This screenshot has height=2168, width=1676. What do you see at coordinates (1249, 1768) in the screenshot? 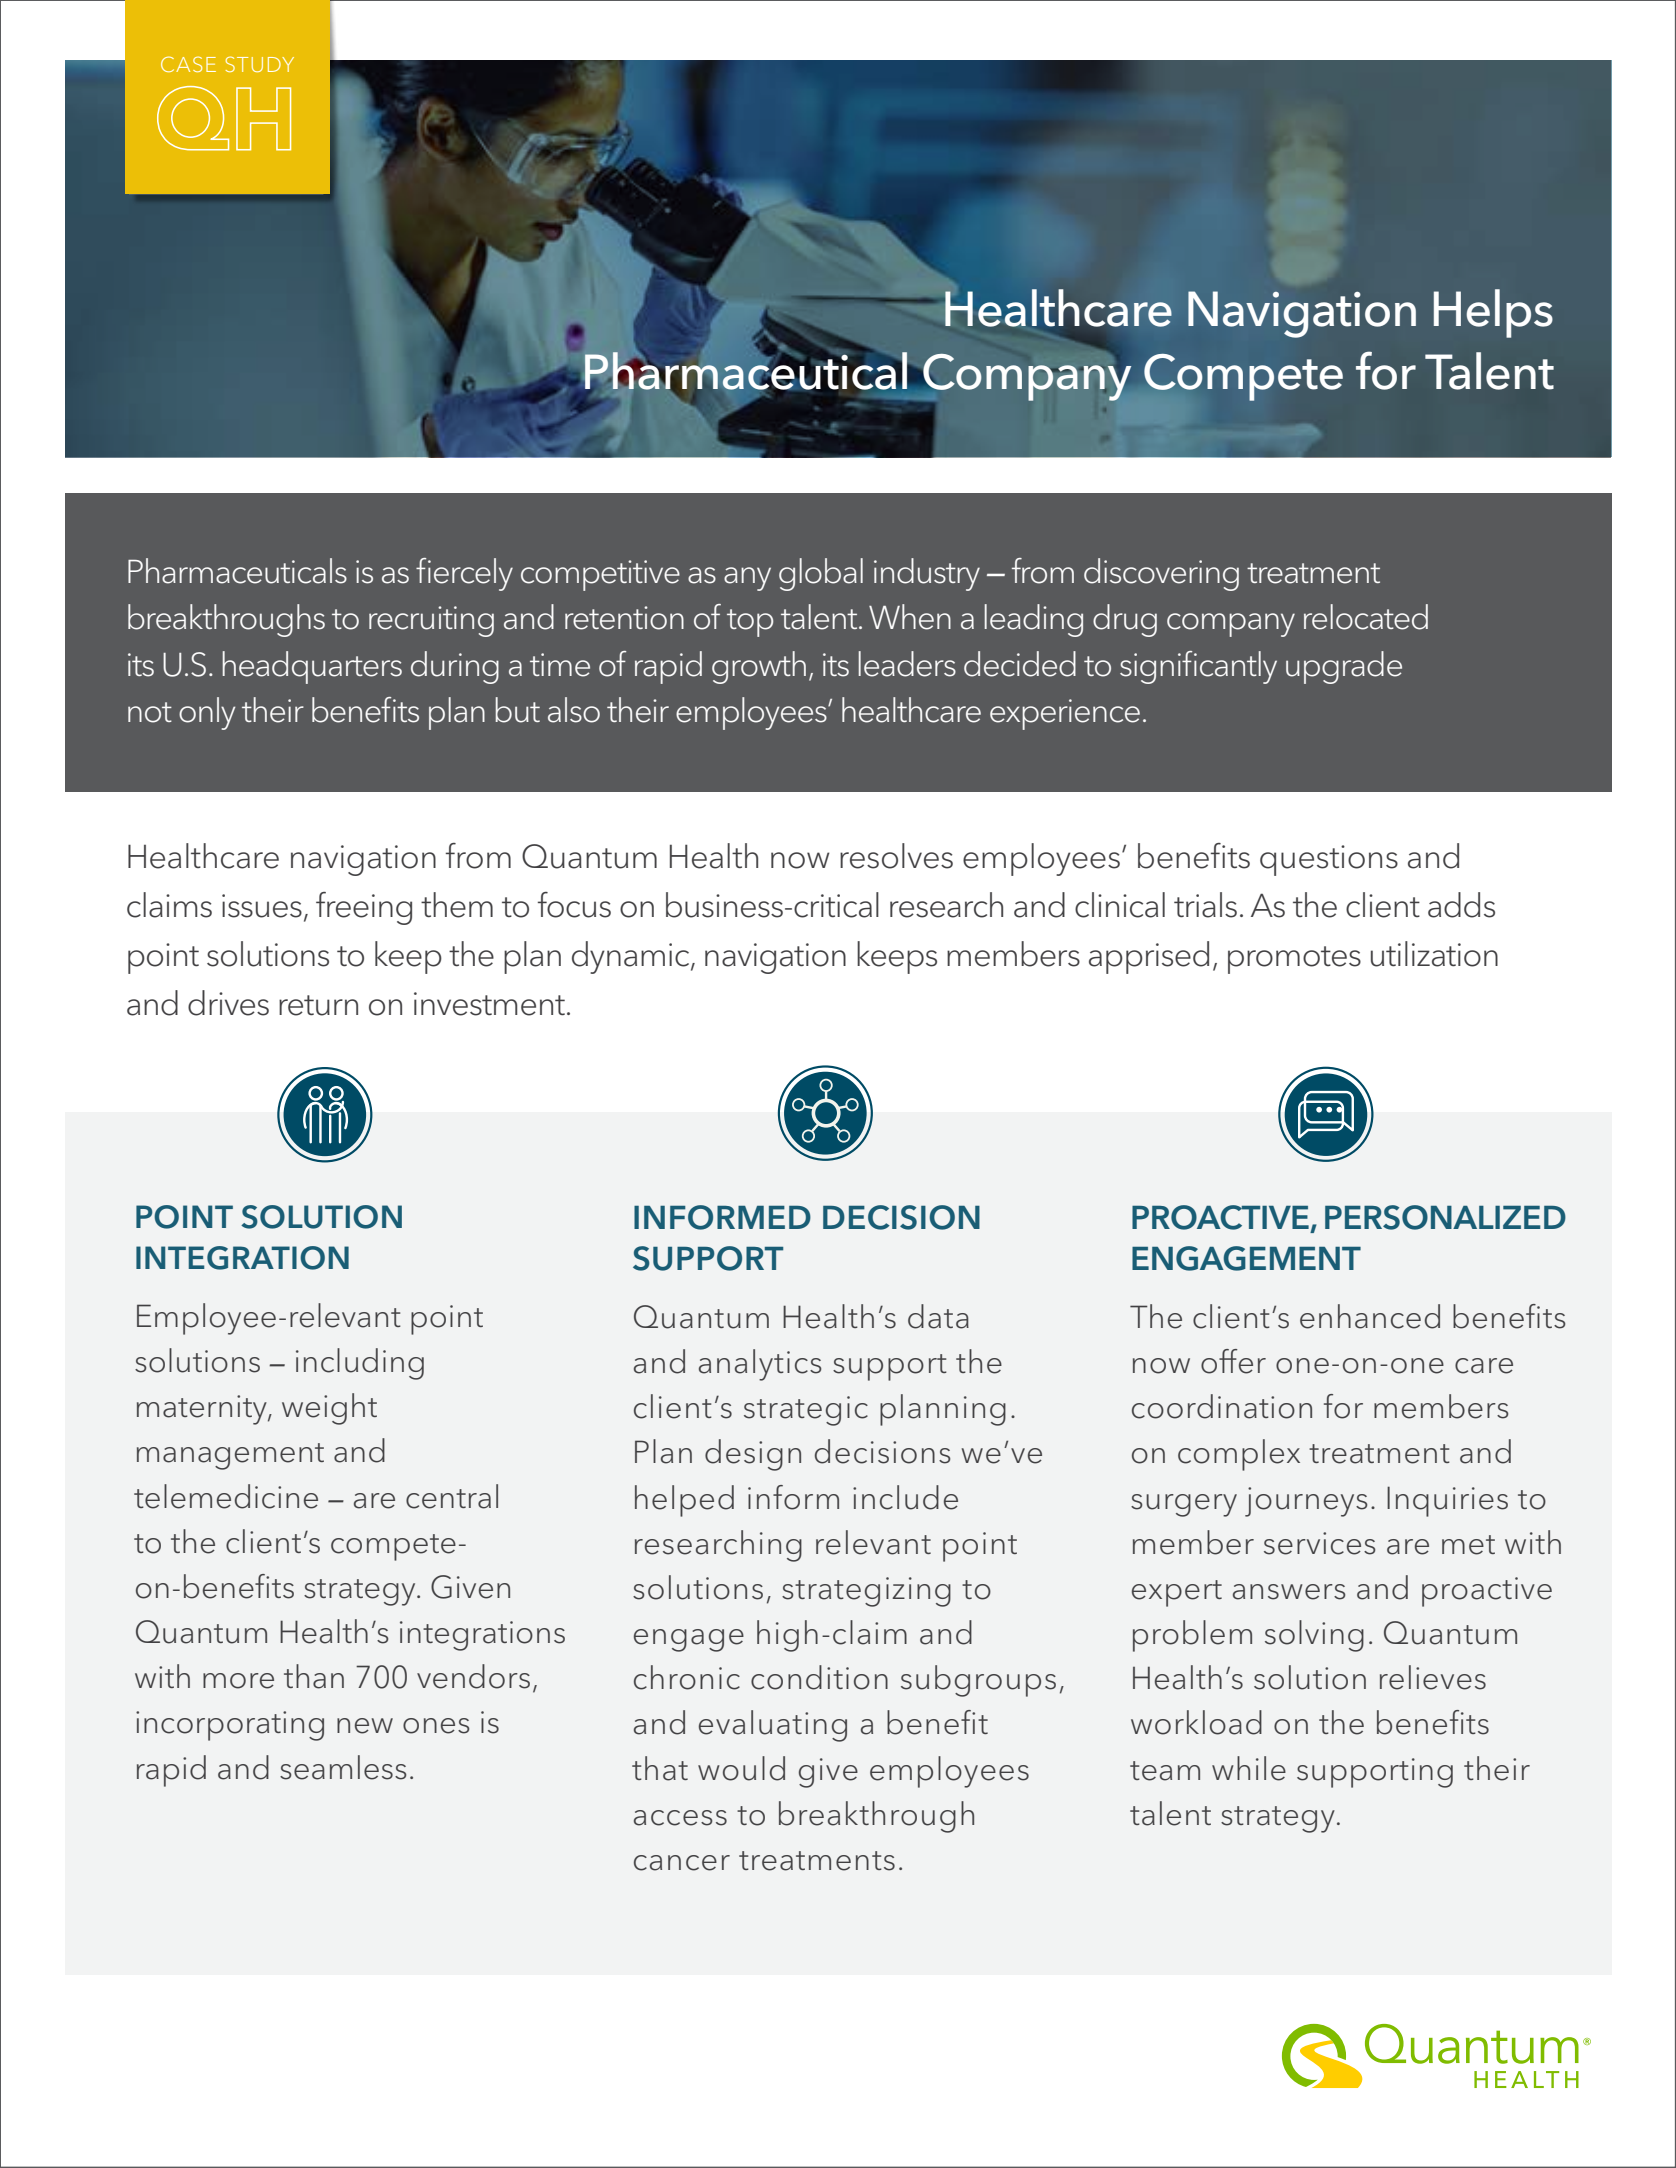
I see `while` at bounding box center [1249, 1768].
